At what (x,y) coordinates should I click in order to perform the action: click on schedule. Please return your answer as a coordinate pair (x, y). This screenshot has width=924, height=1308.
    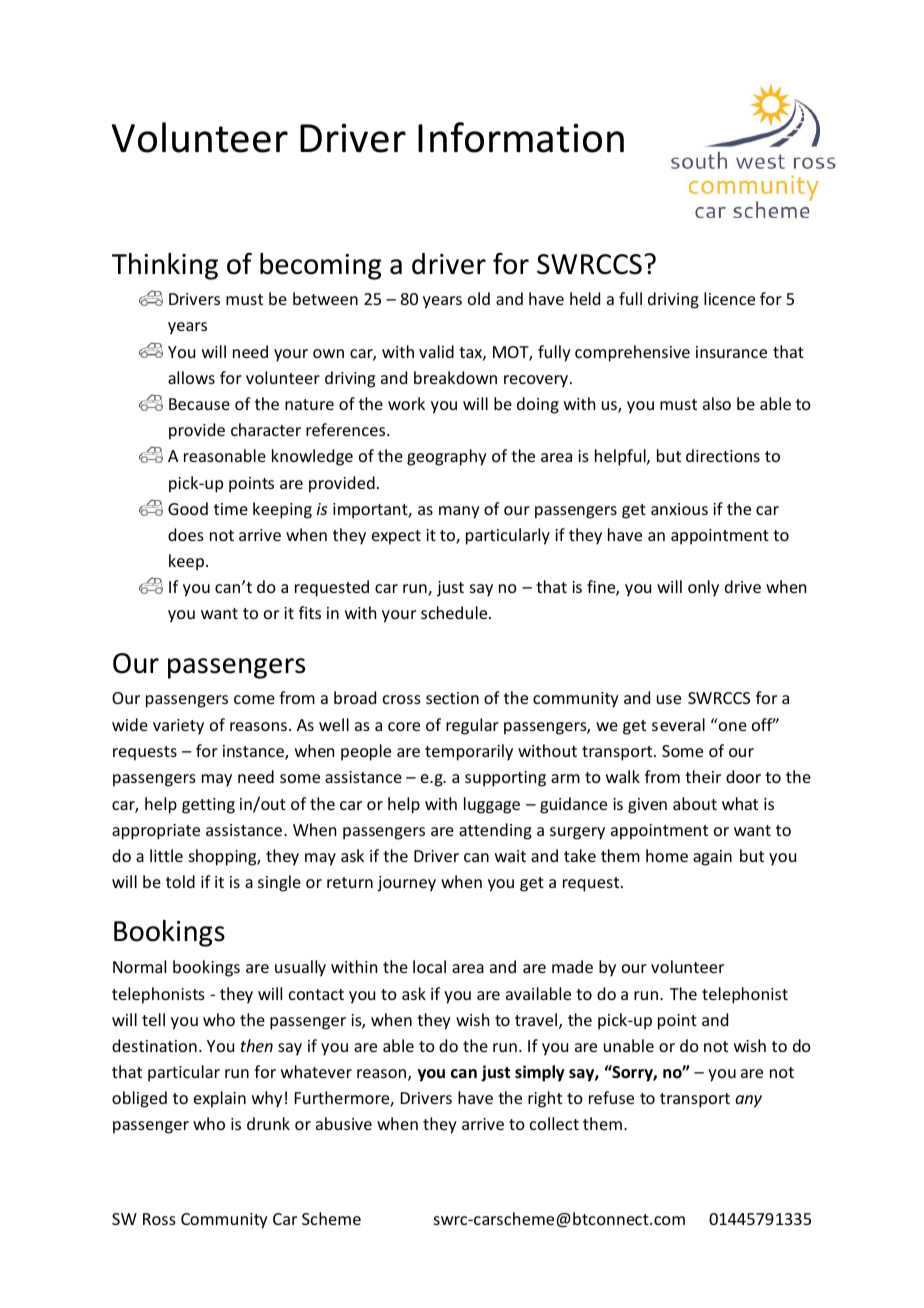
    Looking at the image, I should click on (455, 612).
